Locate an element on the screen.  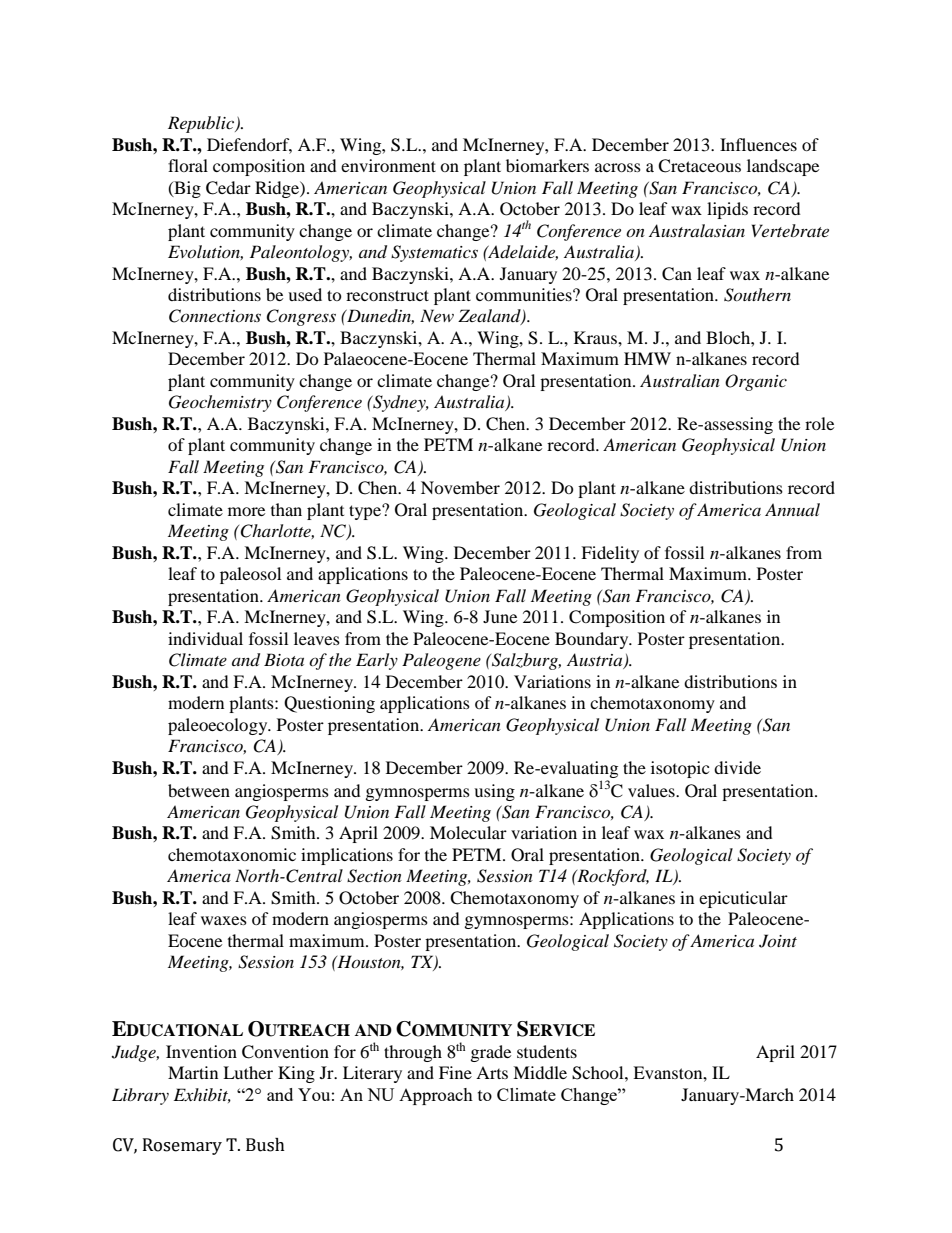
biomarkers is located at coordinates (547, 165).
